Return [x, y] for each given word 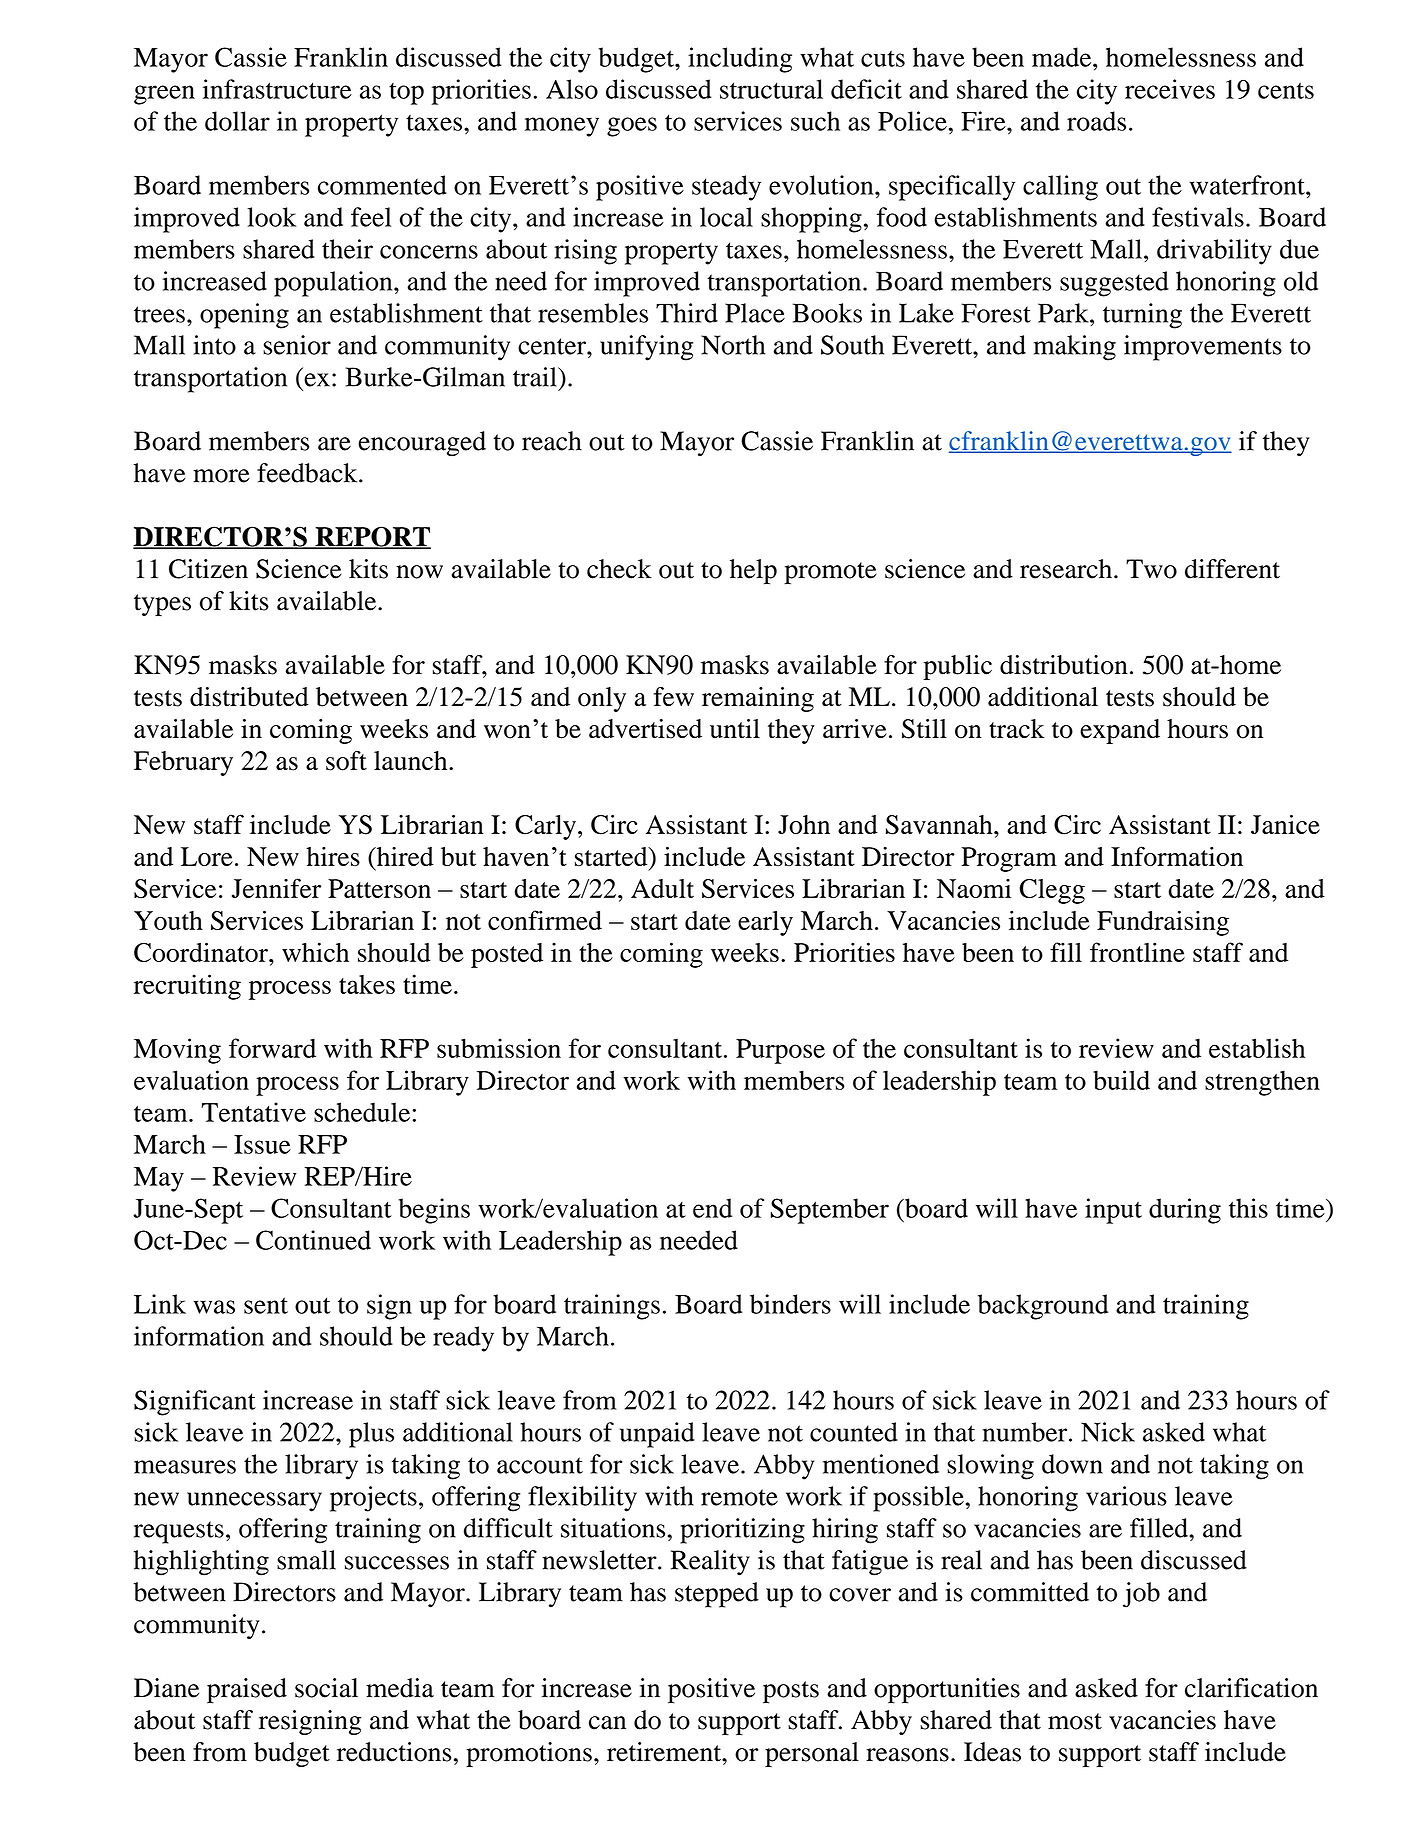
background [1043, 1307]
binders [790, 1304]
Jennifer [276, 888]
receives [1170, 89]
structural [771, 89]
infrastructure [277, 89]
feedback [308, 473]
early [765, 923]
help [753, 572]
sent [266, 1305]
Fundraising [1163, 923]
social [326, 1688]
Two [1151, 569]
